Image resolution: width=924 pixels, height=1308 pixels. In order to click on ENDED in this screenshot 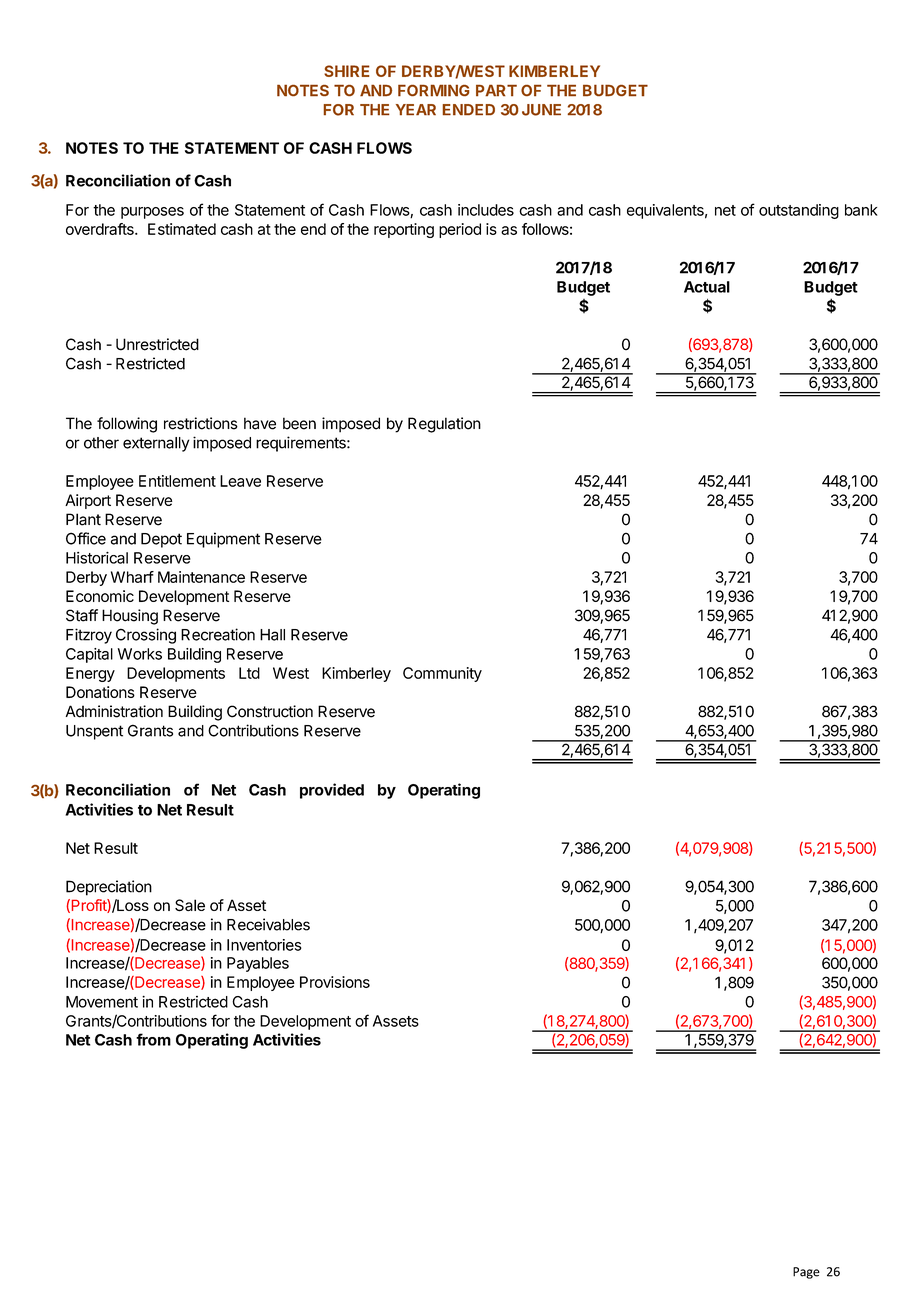, I will do `click(469, 110)`.
